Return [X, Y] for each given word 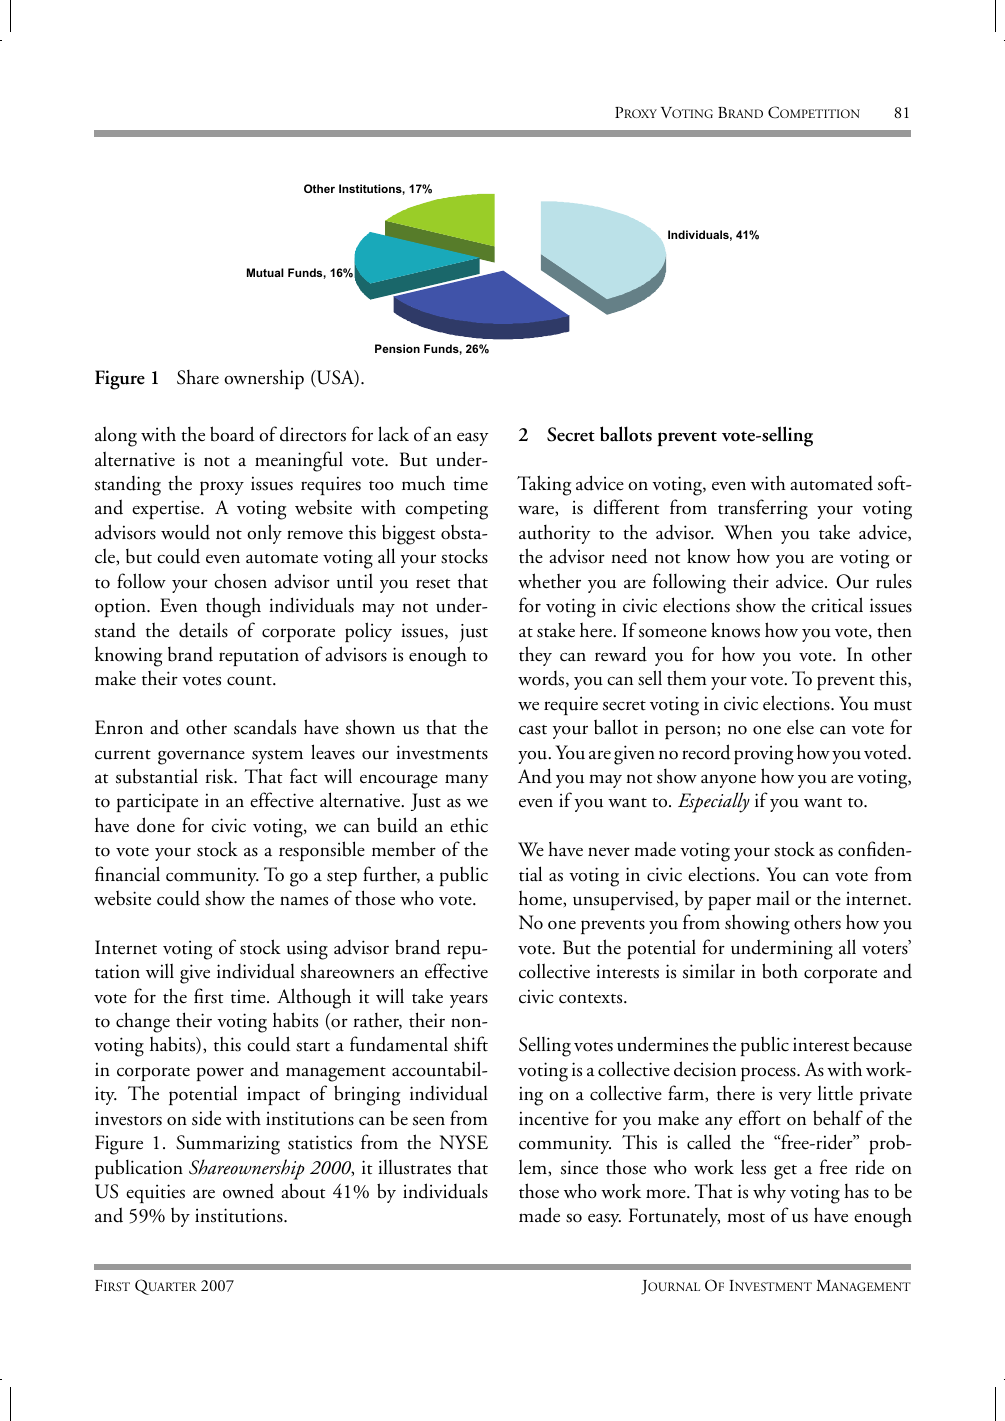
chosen [240, 581]
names [304, 901]
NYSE [464, 1142]
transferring [763, 509]
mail [773, 898]
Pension [397, 348]
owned [248, 1191]
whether [549, 581]
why [769, 1193]
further [391, 874]
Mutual [265, 272]
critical [837, 605]
